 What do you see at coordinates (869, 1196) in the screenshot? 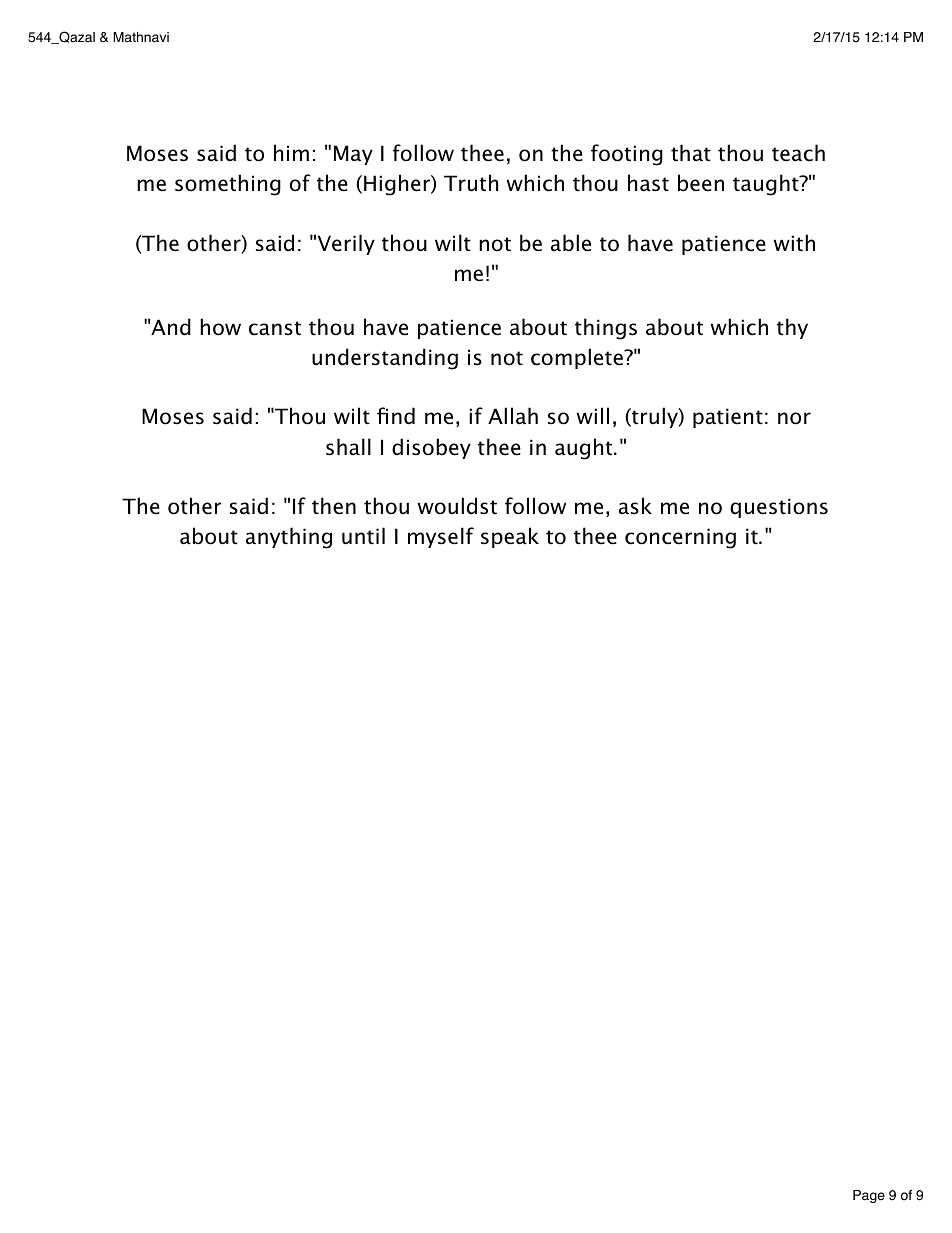
I see `Page` at bounding box center [869, 1196].
